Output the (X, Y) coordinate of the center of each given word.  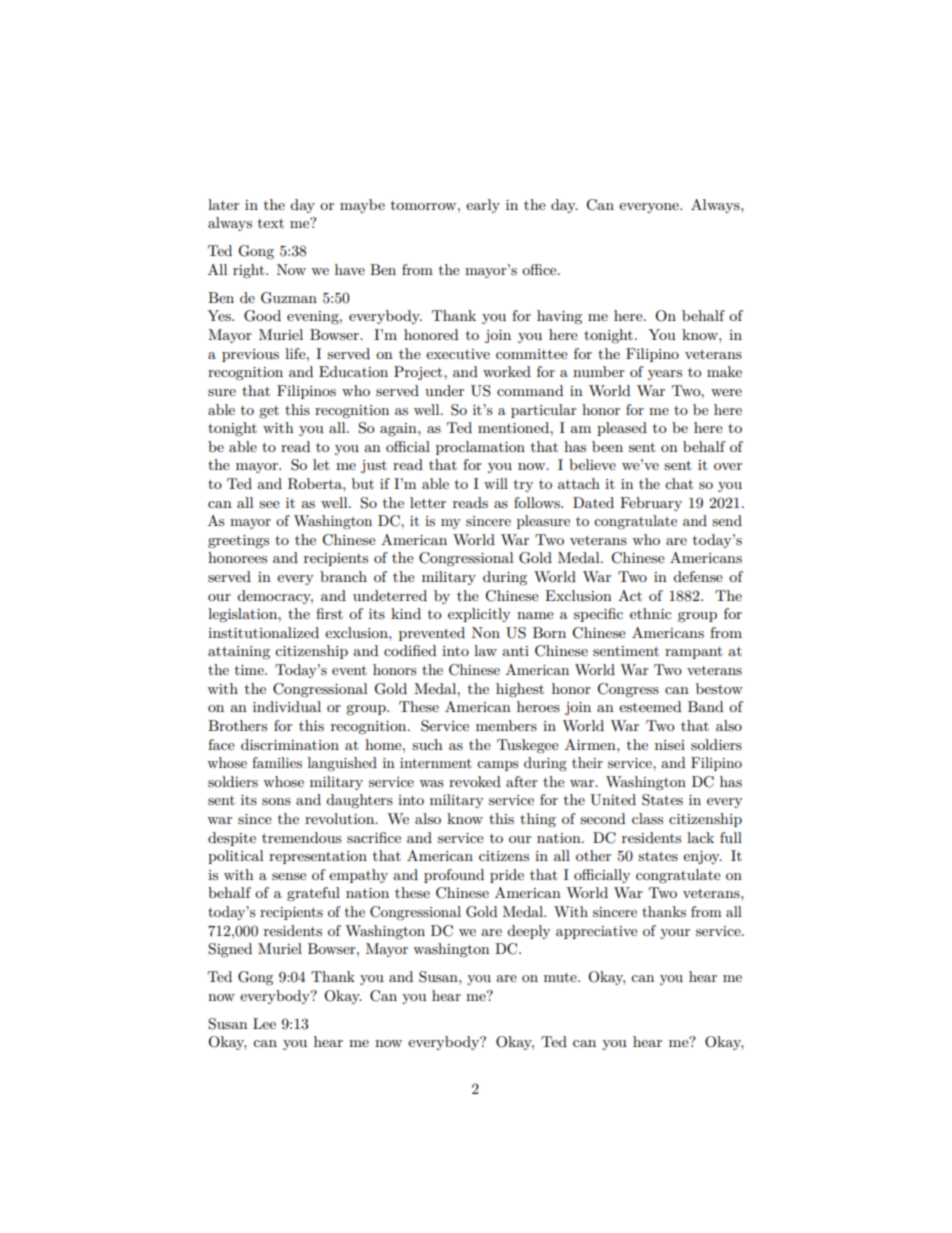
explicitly (479, 615)
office (540, 269)
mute (561, 977)
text (271, 223)
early (483, 206)
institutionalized (263, 632)
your (675, 934)
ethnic (650, 613)
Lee (264, 1023)
